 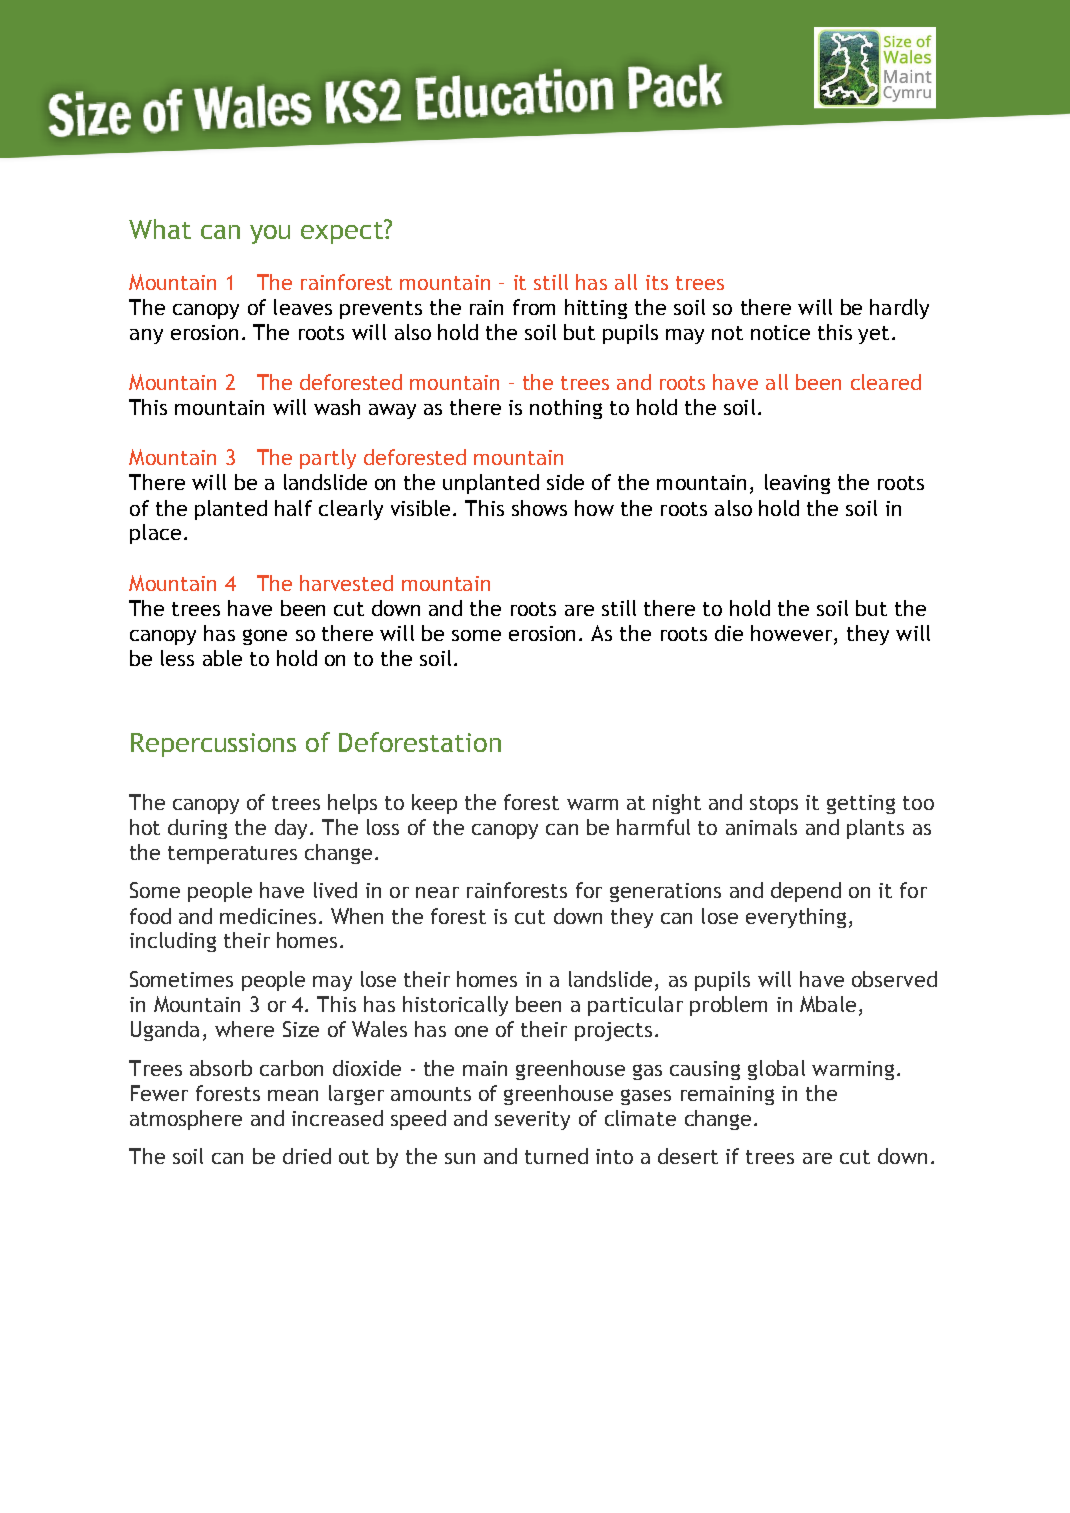 I want to click on able, so click(x=222, y=658).
